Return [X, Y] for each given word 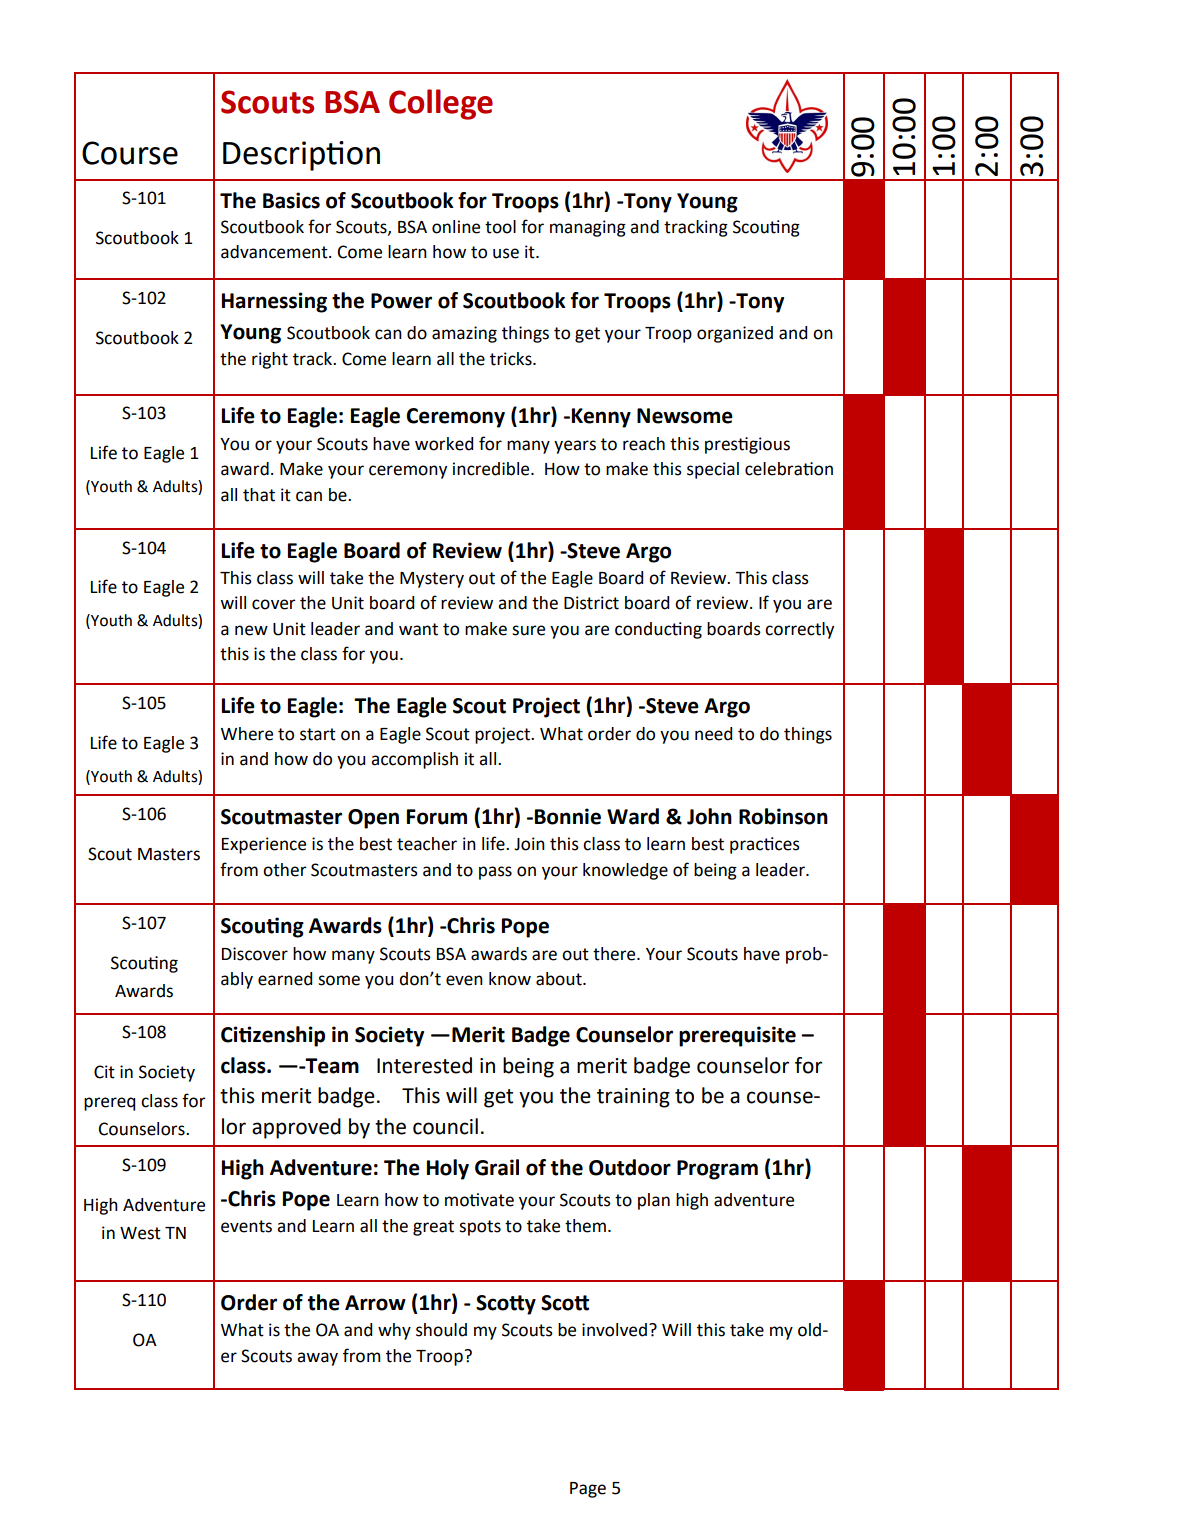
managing [588, 228]
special [713, 470]
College [441, 104]
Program [717, 1170]
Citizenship [273, 1036]
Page [588, 1490]
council [445, 1126]
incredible [492, 469]
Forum [437, 817]
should [441, 1330]
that [259, 495]
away [317, 1359]
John [709, 816]
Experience [264, 845]
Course [130, 153]
